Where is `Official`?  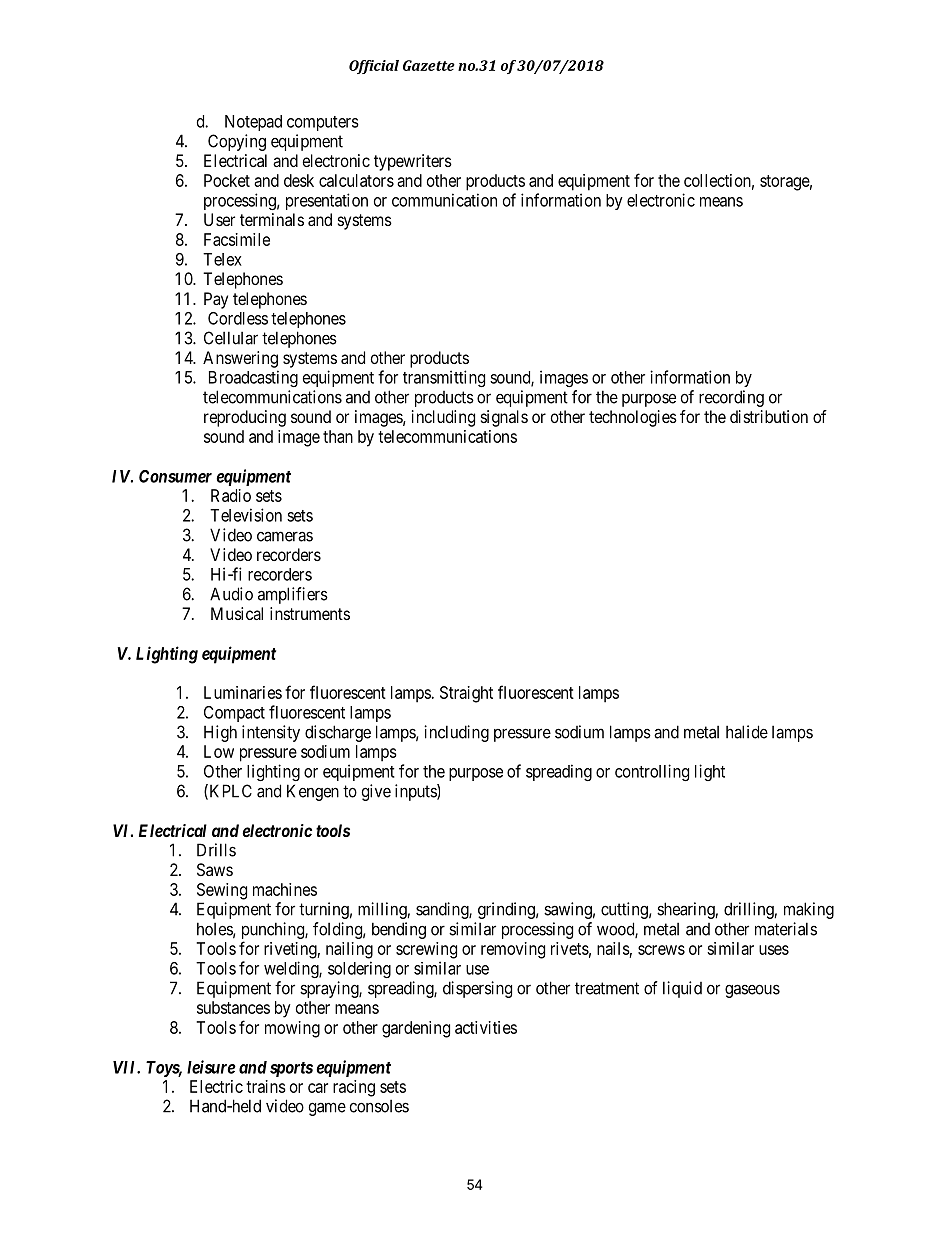 Official is located at coordinates (374, 67).
